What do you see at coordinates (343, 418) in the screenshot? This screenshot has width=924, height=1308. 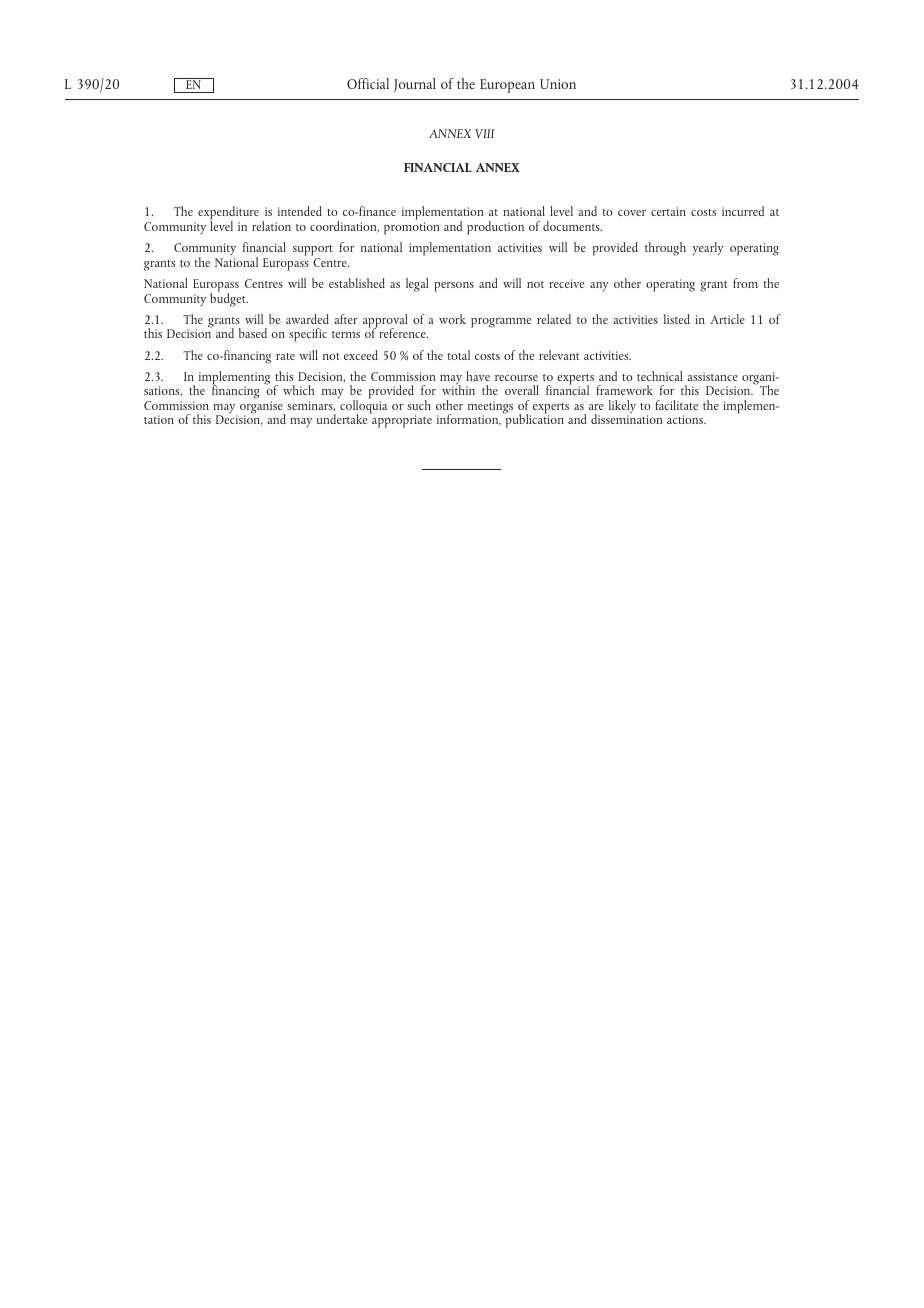 I see `undertake` at bounding box center [343, 418].
